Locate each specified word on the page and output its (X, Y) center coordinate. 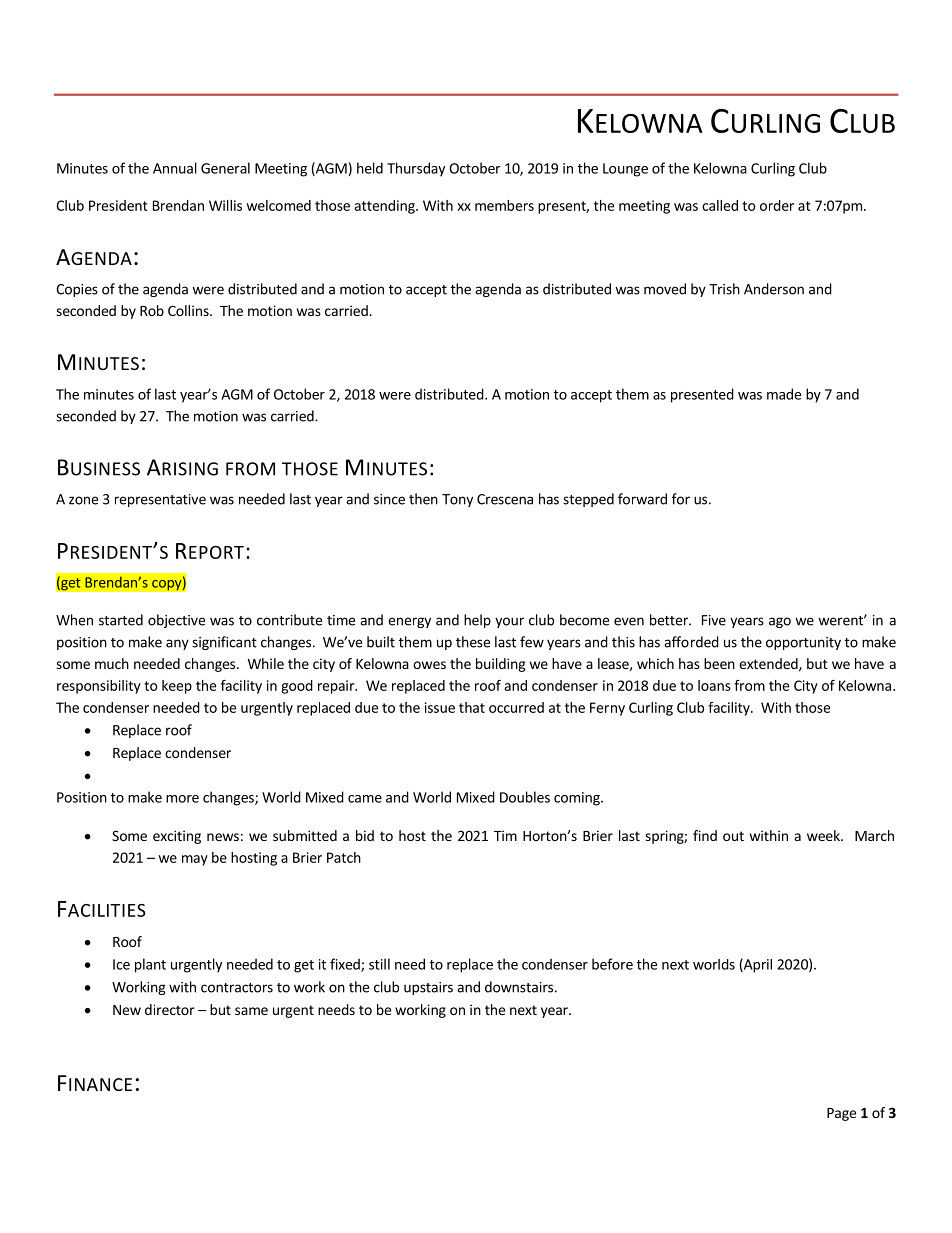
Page (841, 1114)
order (777, 205)
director (170, 1009)
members (504, 205)
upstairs (428, 988)
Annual (175, 168)
